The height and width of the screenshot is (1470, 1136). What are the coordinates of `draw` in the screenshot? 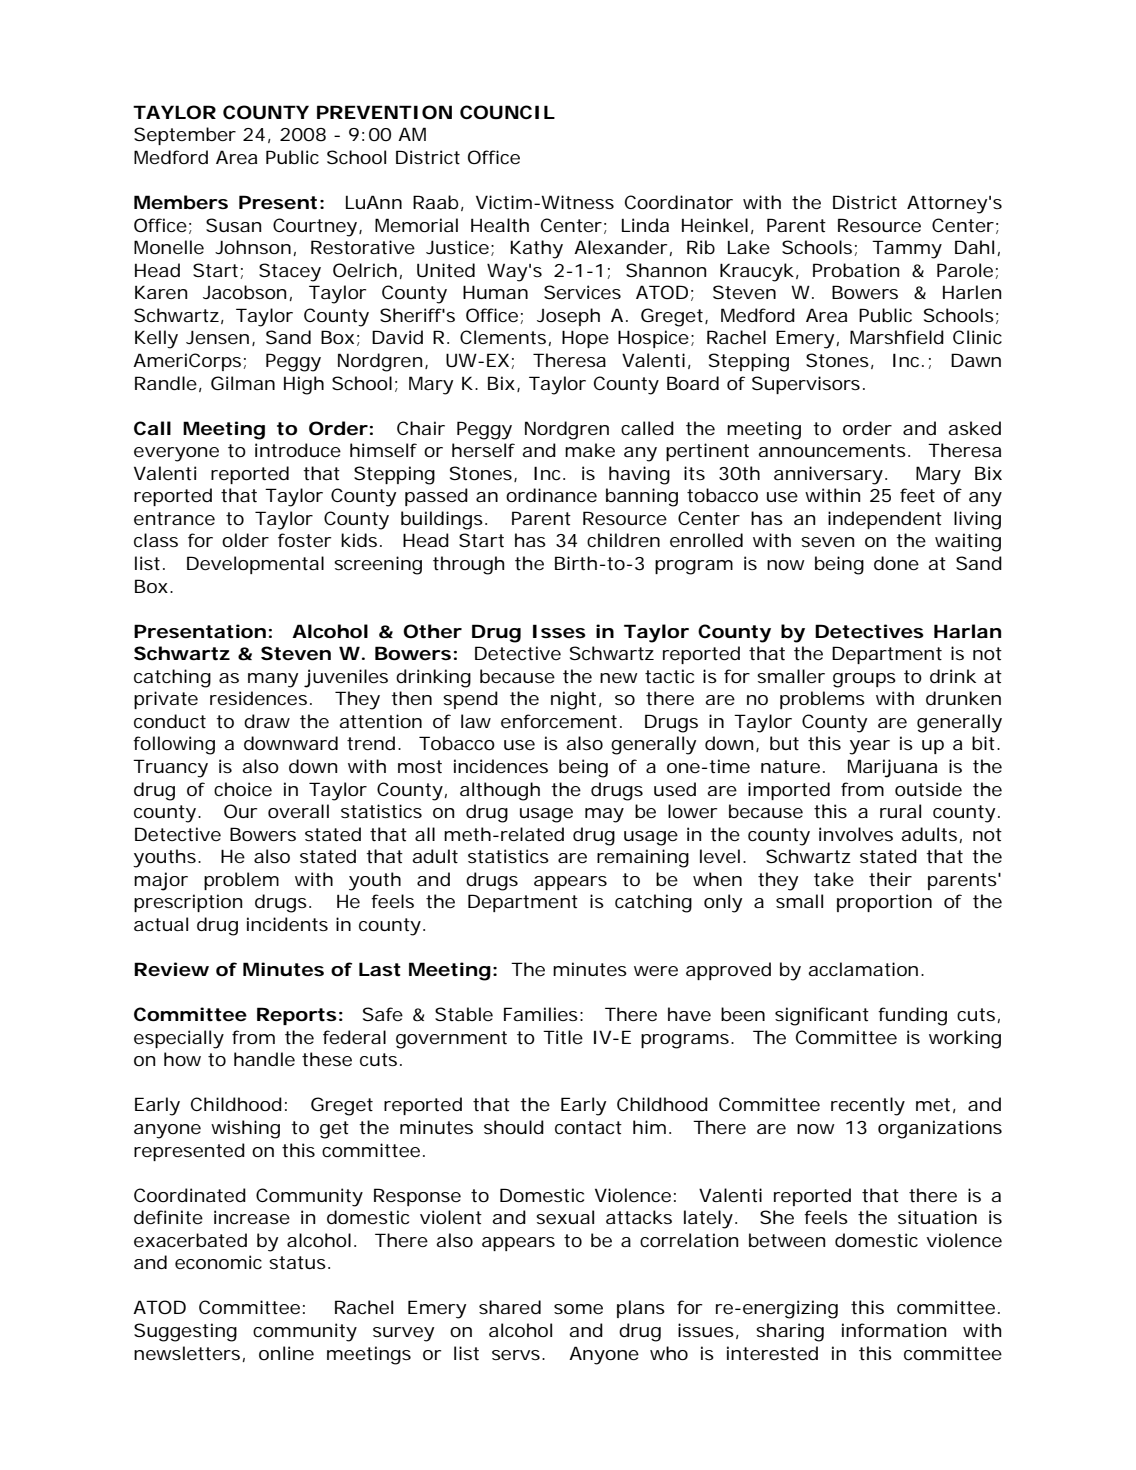 It's located at (267, 721).
